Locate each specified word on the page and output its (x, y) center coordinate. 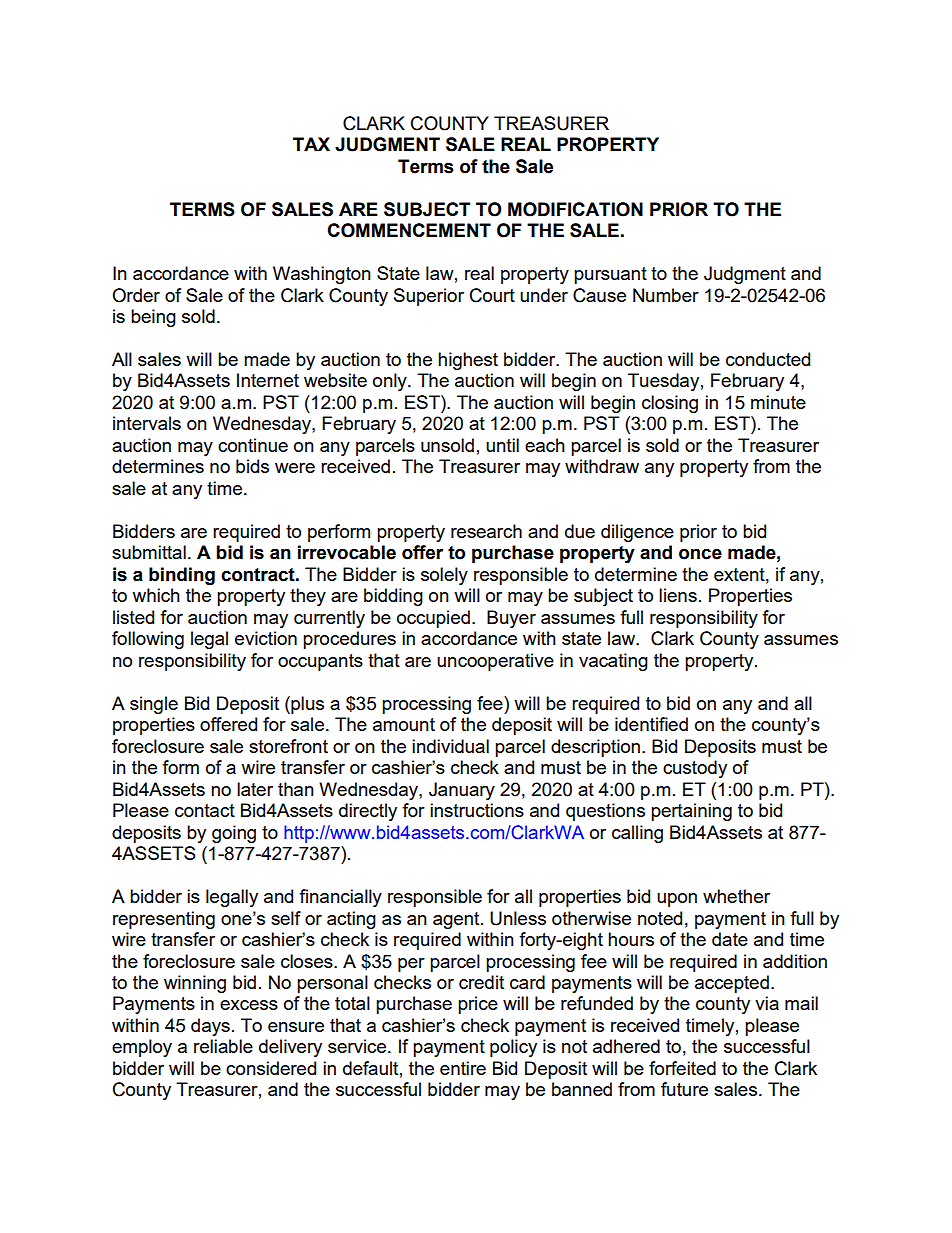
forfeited (682, 1068)
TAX (311, 144)
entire (463, 1068)
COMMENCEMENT (409, 230)
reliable (223, 1046)
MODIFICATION (575, 209)
